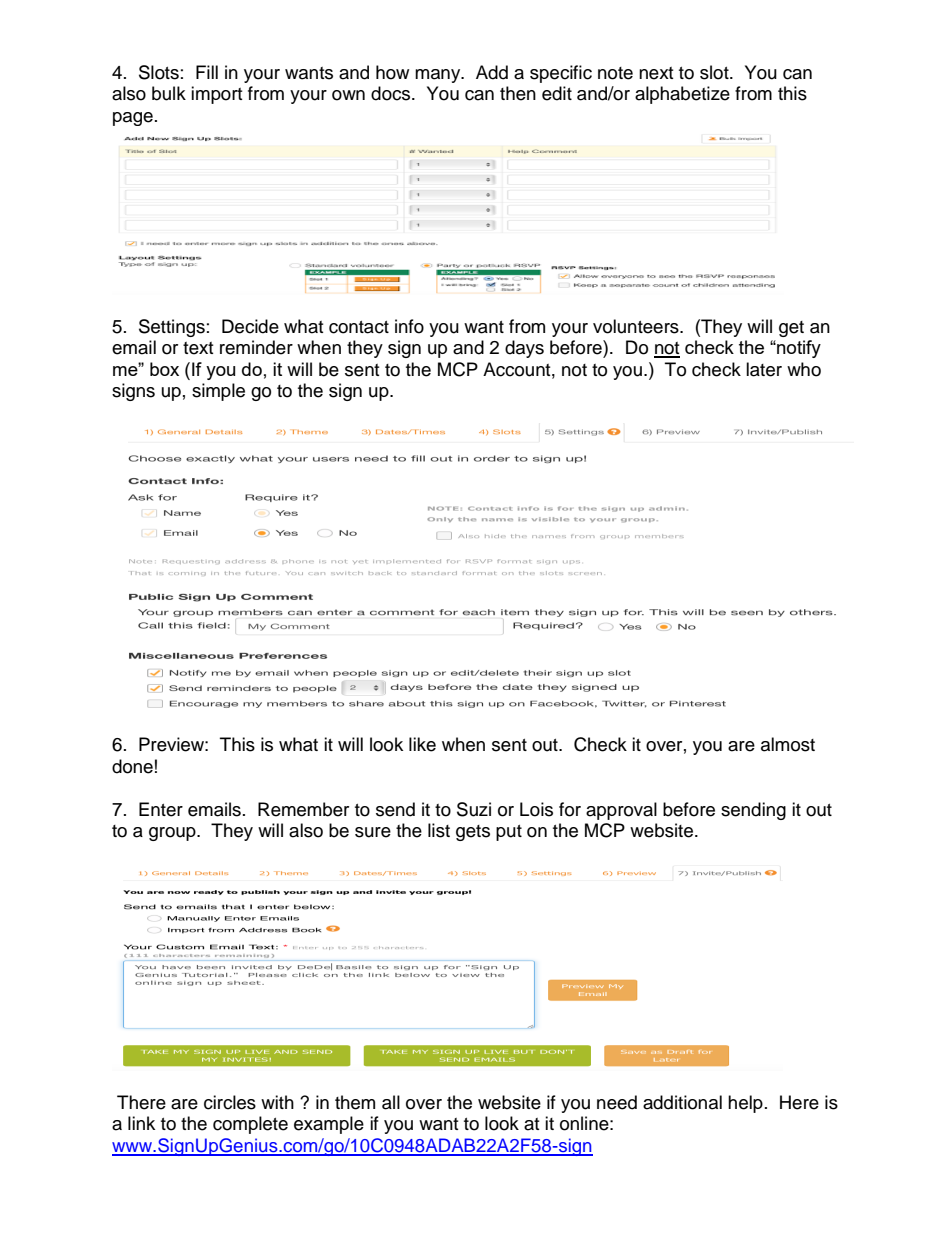 This screenshot has height=1233, width=952. Describe the element at coordinates (439, 76) in the screenshot. I see `many` at that location.
